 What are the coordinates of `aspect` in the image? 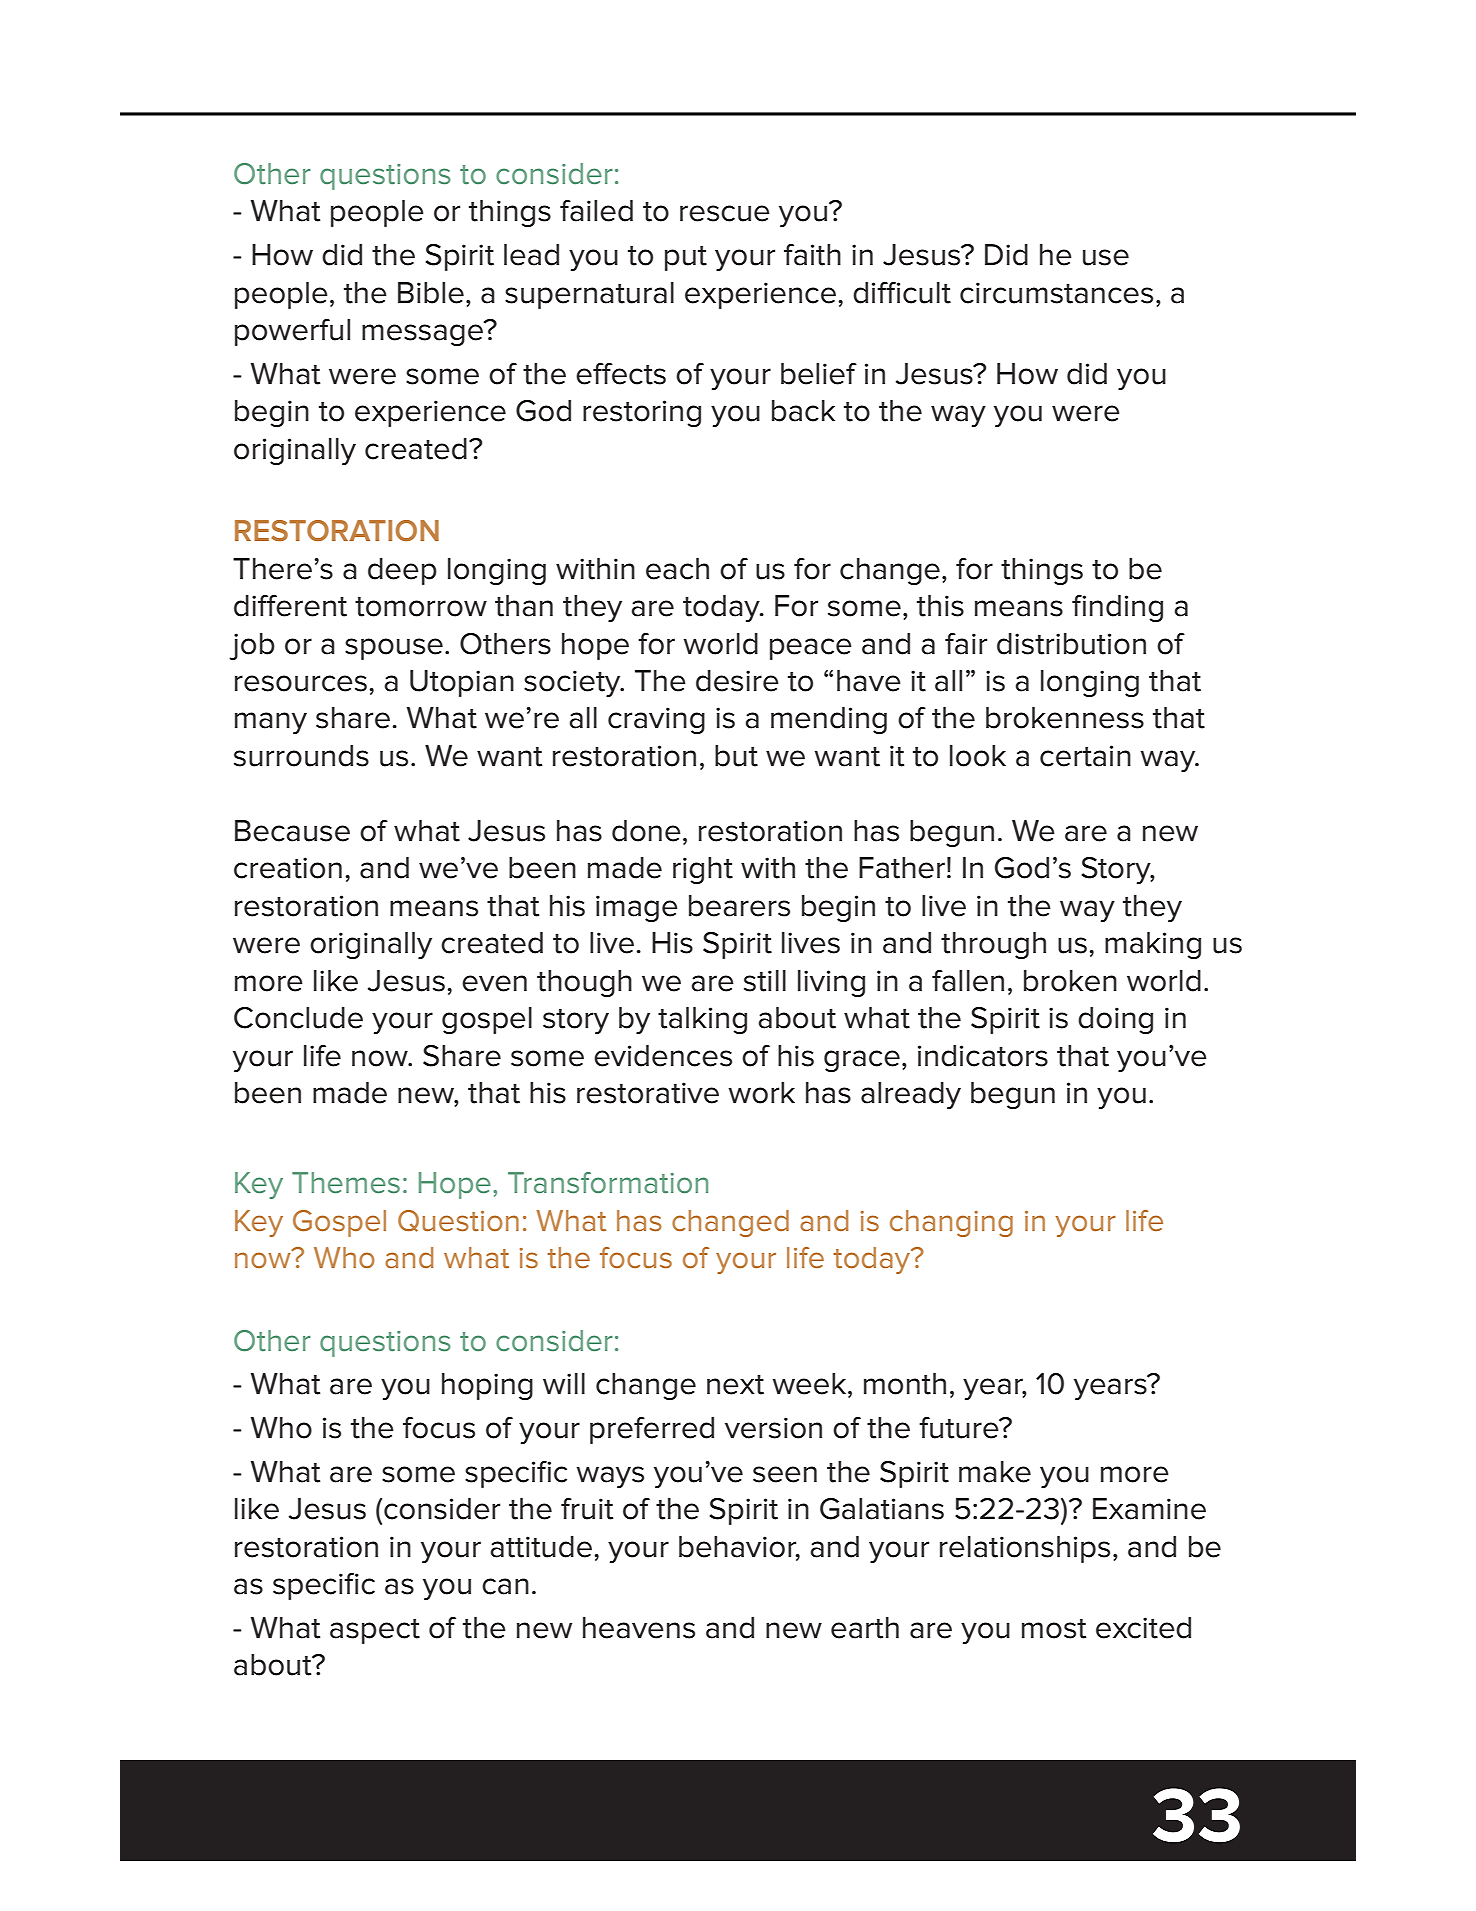 It's located at (375, 1631).
